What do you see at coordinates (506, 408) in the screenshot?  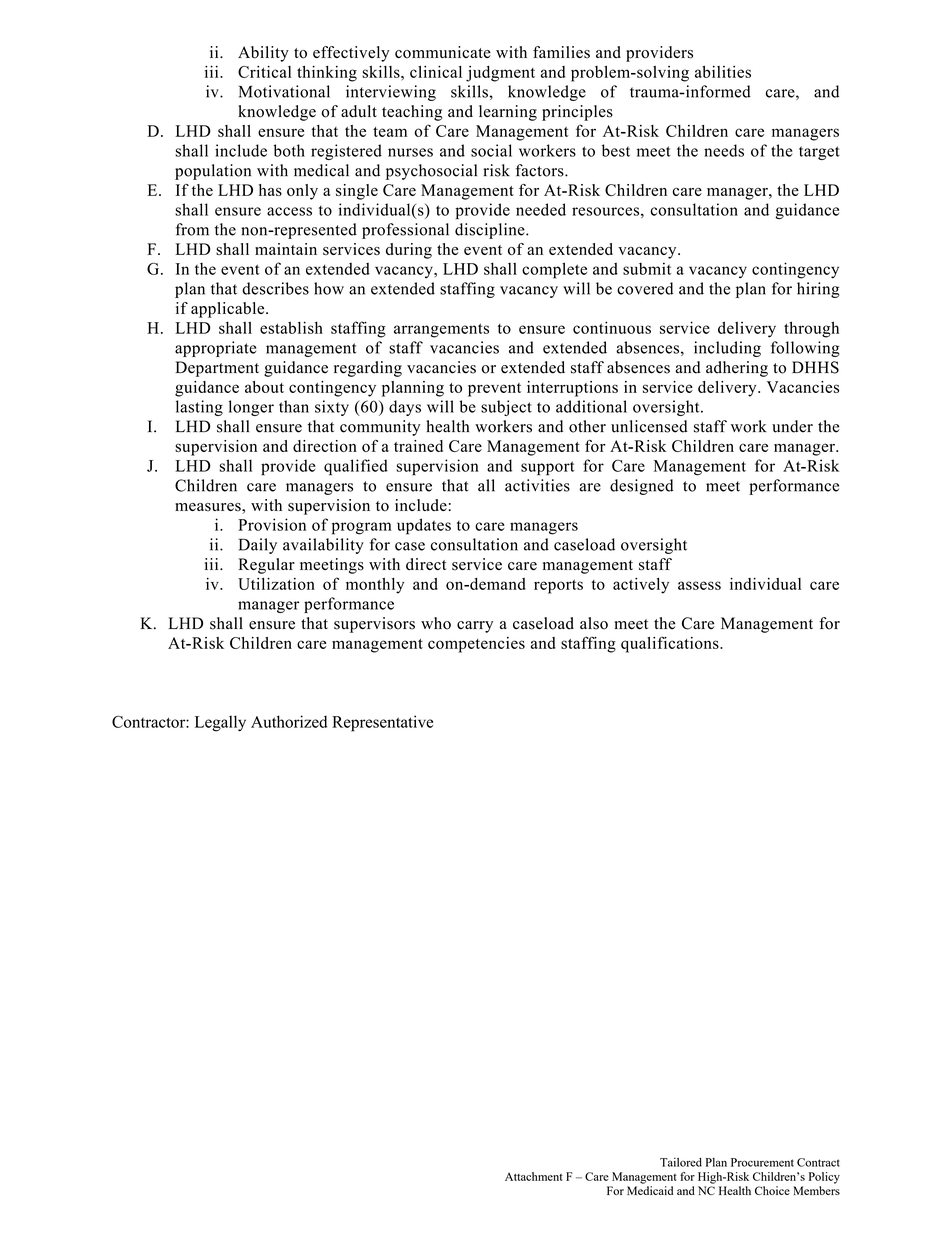 I see `subject` at bounding box center [506, 408].
